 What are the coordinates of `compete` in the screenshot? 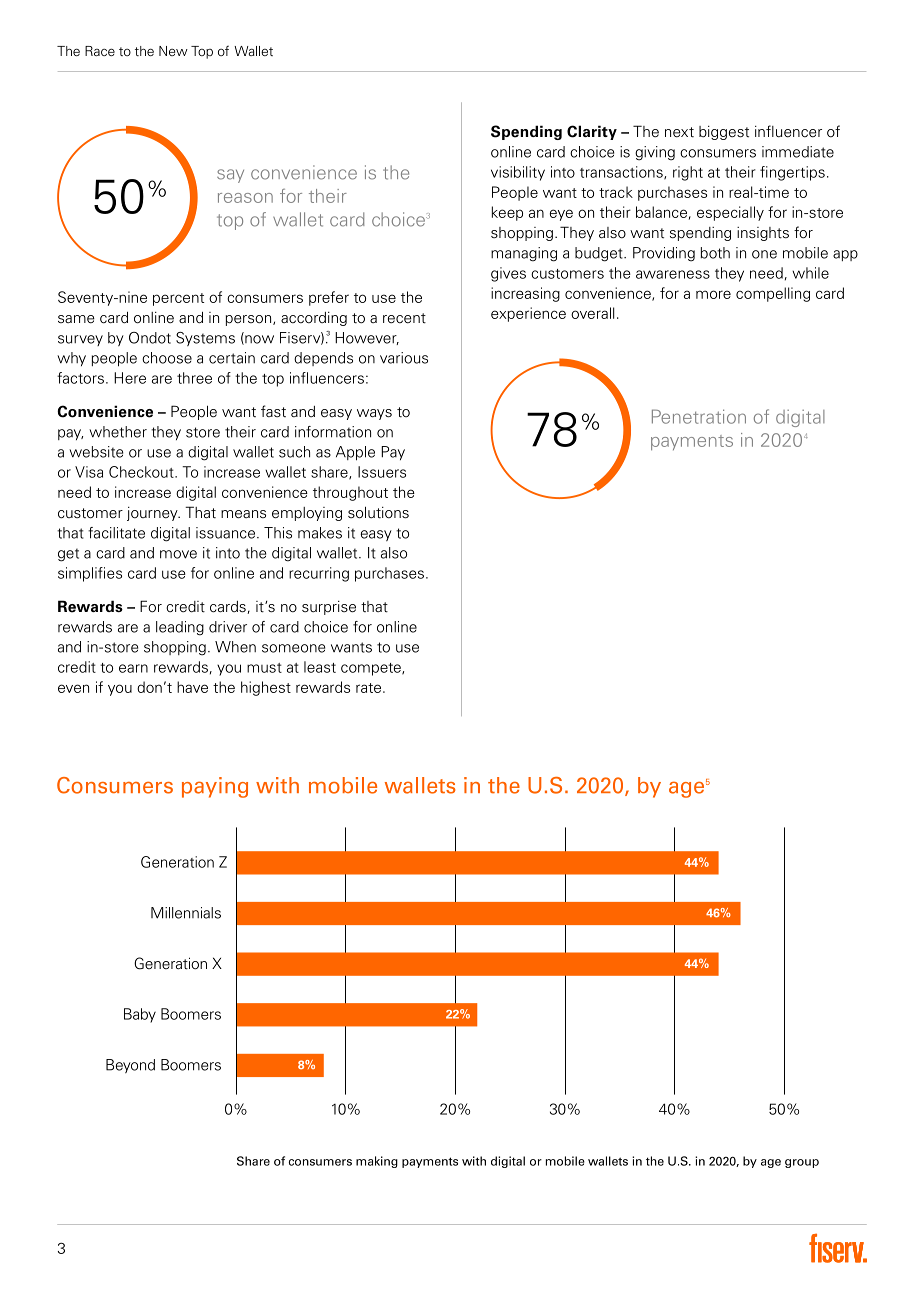 It's located at (372, 669).
